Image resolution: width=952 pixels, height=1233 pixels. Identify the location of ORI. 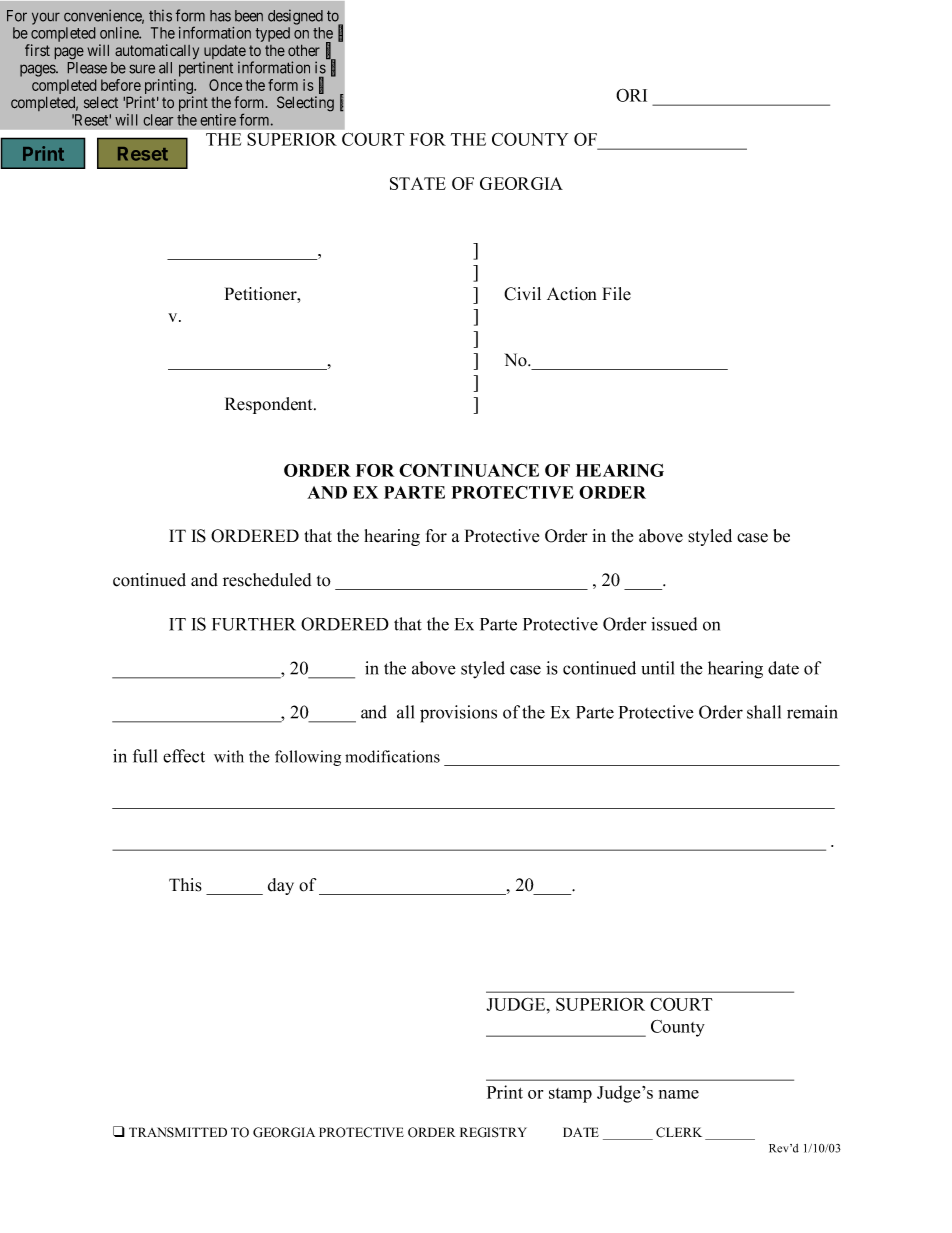
(631, 95).
